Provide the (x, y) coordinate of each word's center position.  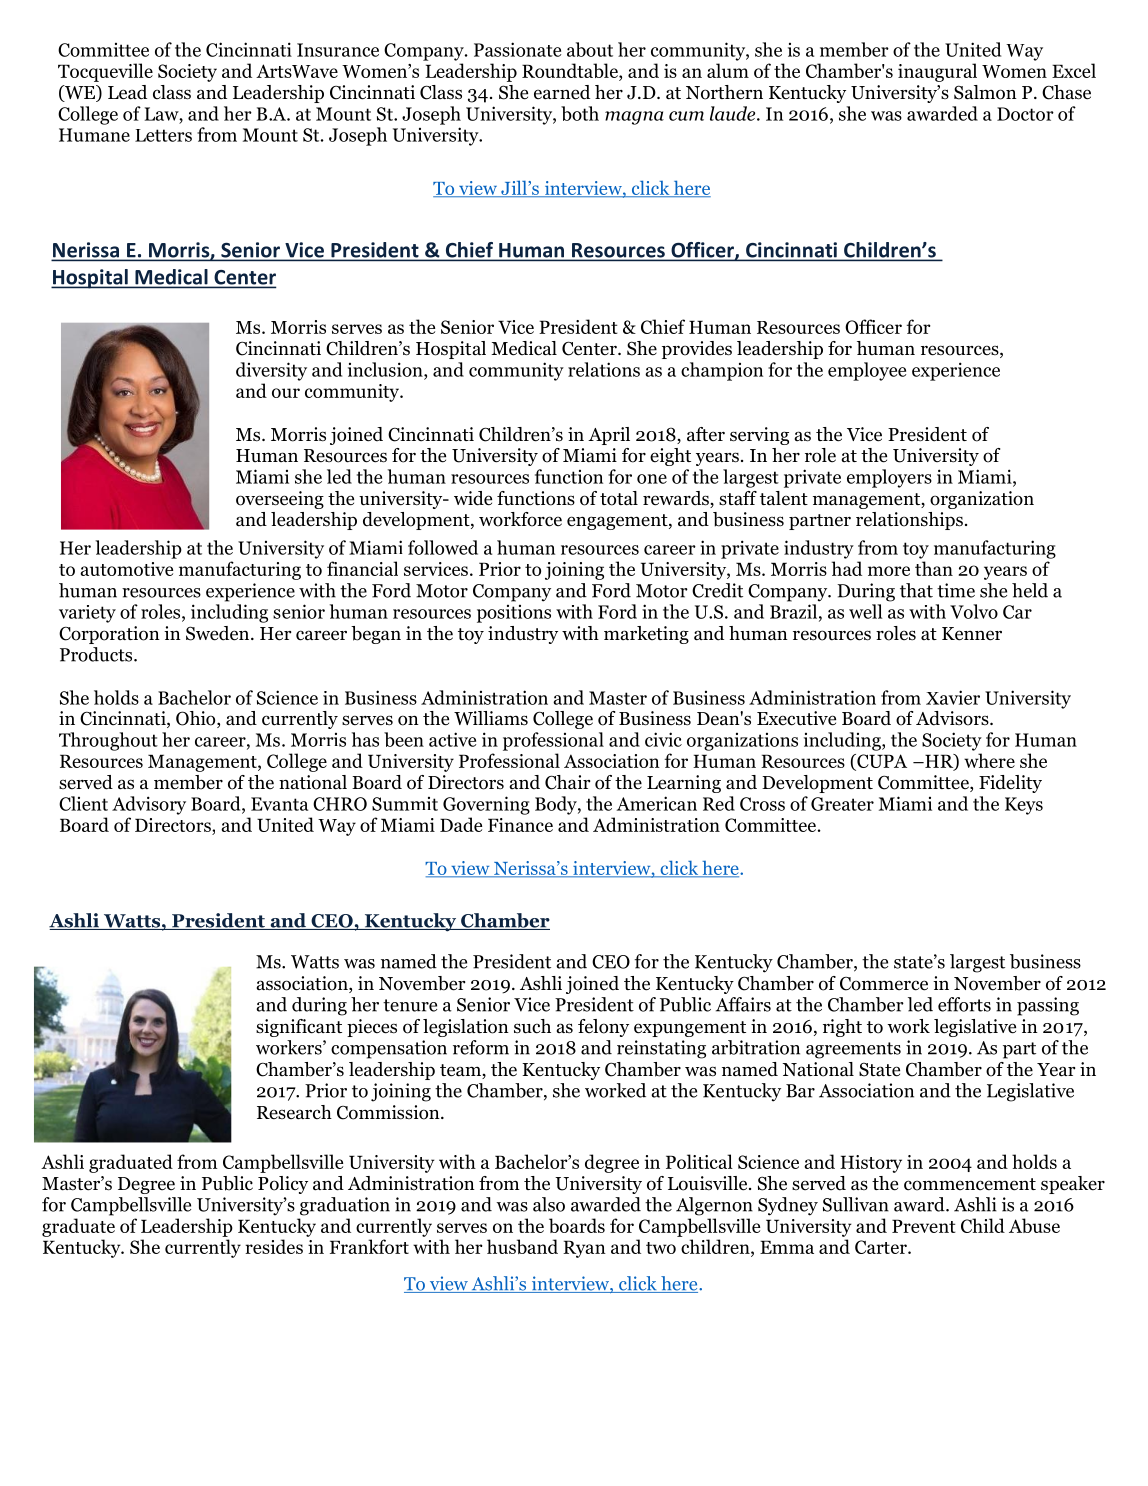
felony (603, 1028)
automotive (126, 569)
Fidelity (1010, 784)
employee (867, 371)
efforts (964, 1004)
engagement (618, 522)
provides (697, 350)
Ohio (197, 719)
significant (299, 1028)
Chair (568, 782)
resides (274, 1246)
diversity (271, 371)
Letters (163, 135)
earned (562, 92)
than (934, 568)
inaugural (937, 72)
